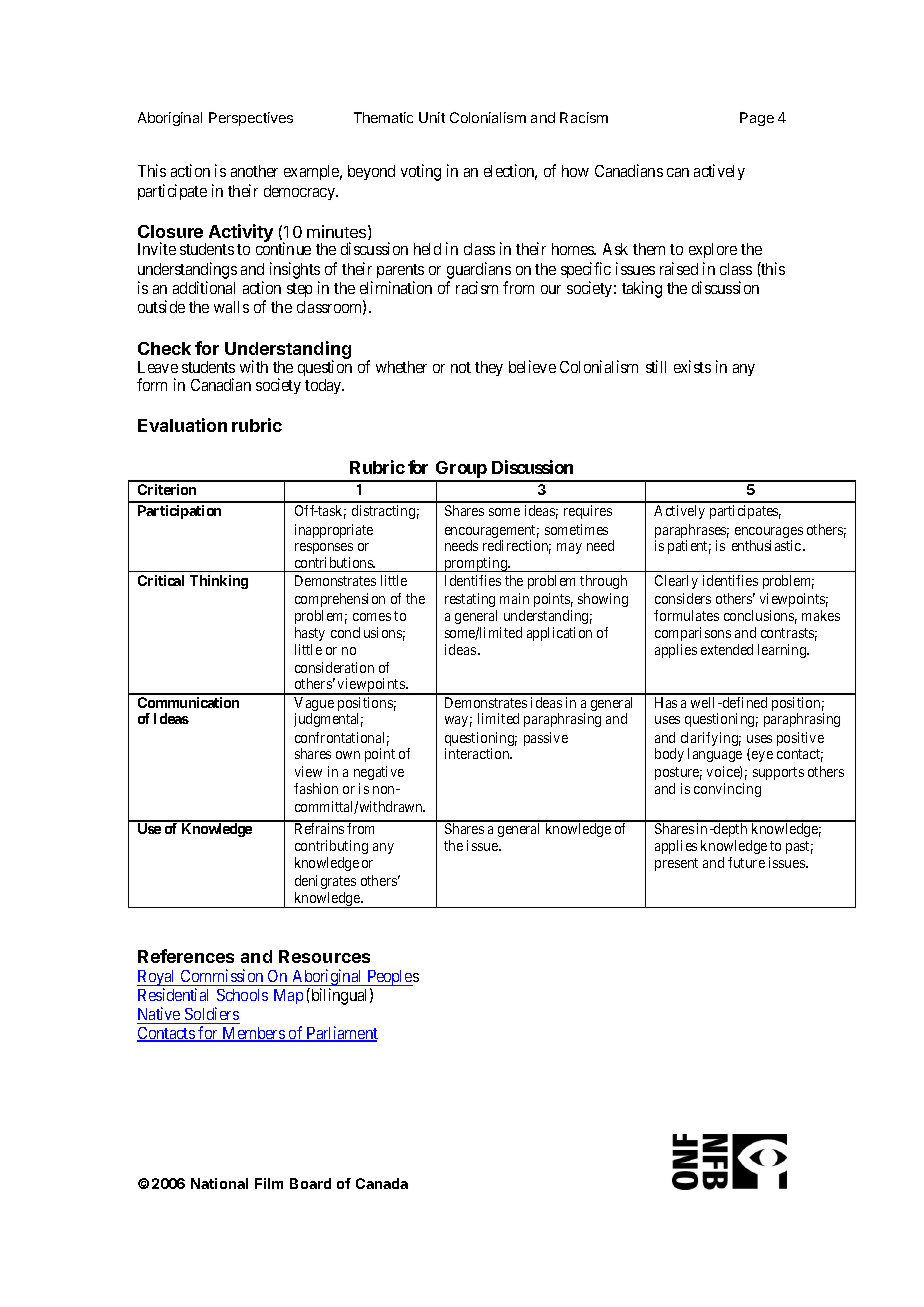 Image resolution: width=924 pixels, height=1307 pixels. I want to click on another, so click(254, 171).
